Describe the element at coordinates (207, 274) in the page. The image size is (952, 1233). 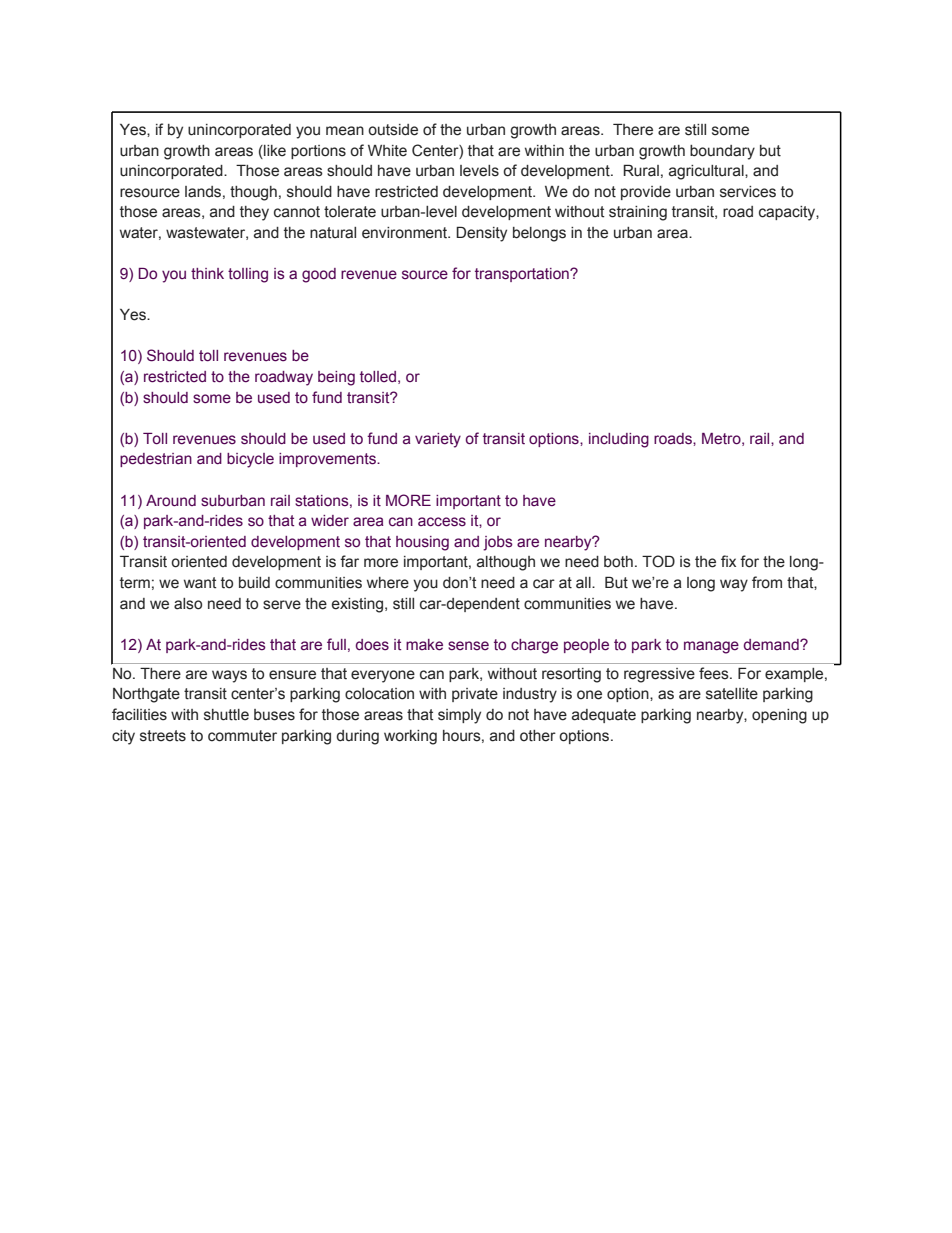
I see `think` at that location.
